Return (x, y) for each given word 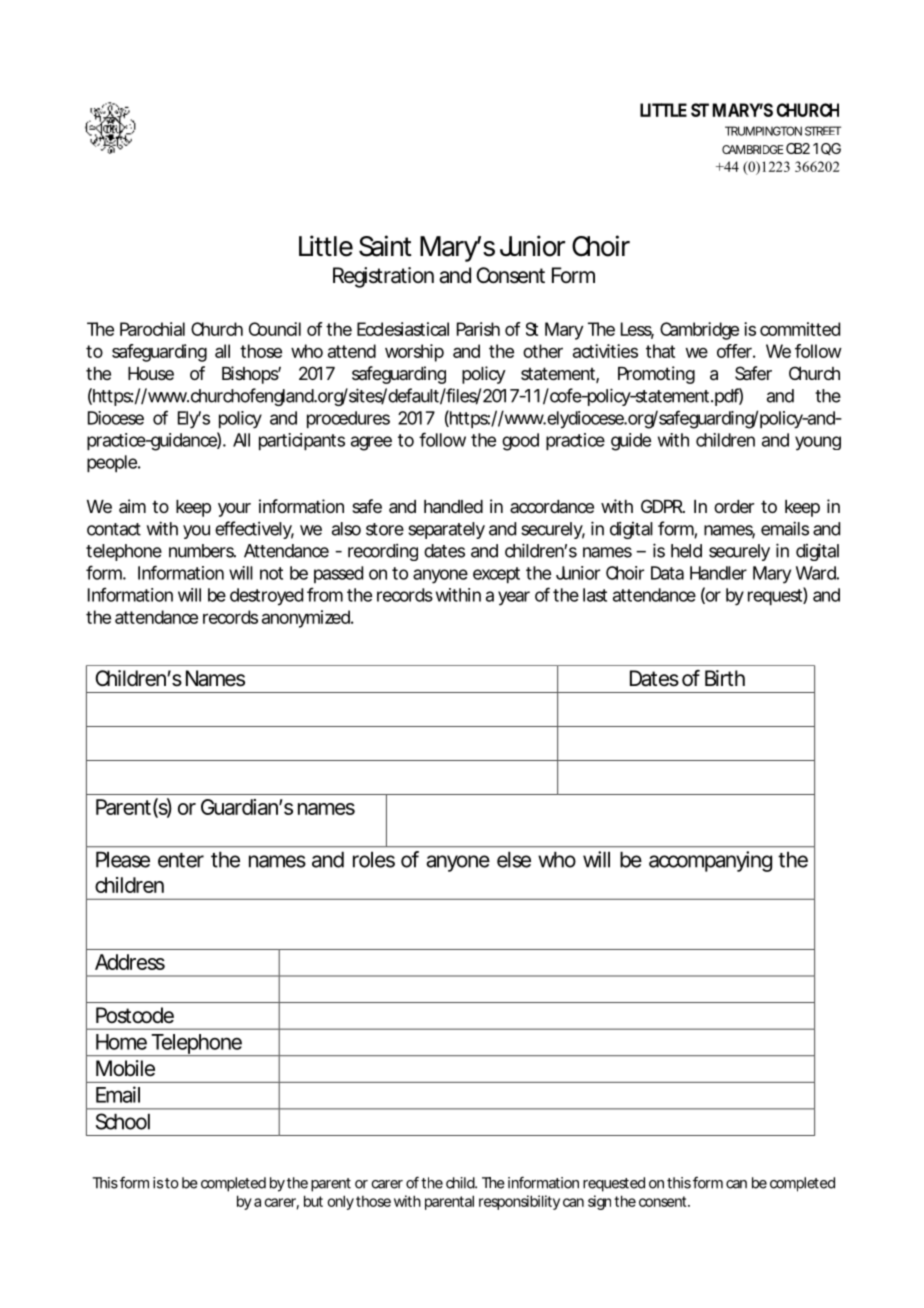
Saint (385, 246)
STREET (823, 131)
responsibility (519, 1202)
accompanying (710, 861)
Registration (383, 277)
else (514, 859)
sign (599, 1202)
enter (181, 860)
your (234, 510)
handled (453, 507)
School (123, 1121)
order (734, 506)
